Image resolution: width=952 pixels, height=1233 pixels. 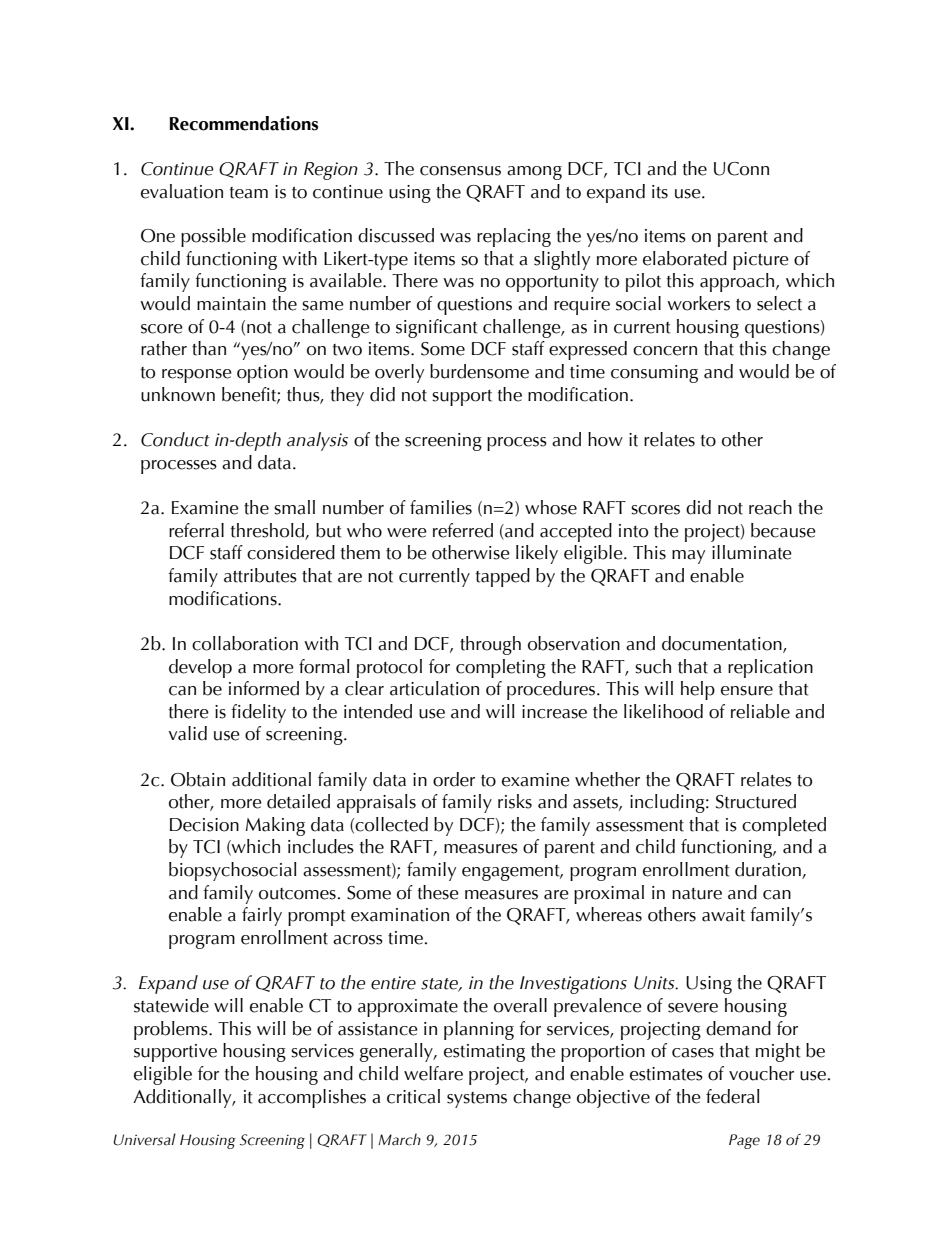 I want to click on consensus, so click(x=460, y=171).
